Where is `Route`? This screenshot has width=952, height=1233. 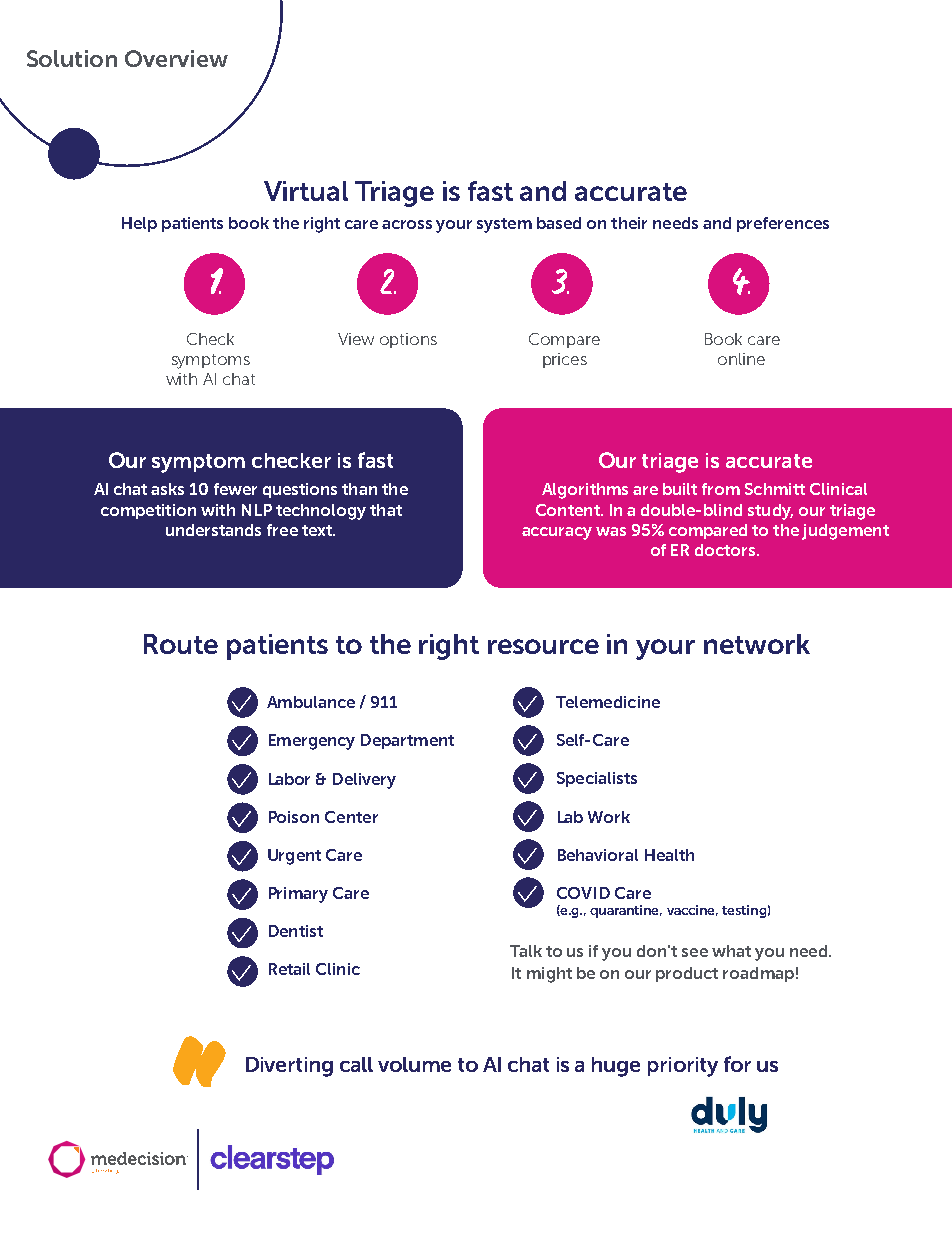
Route is located at coordinates (181, 644).
